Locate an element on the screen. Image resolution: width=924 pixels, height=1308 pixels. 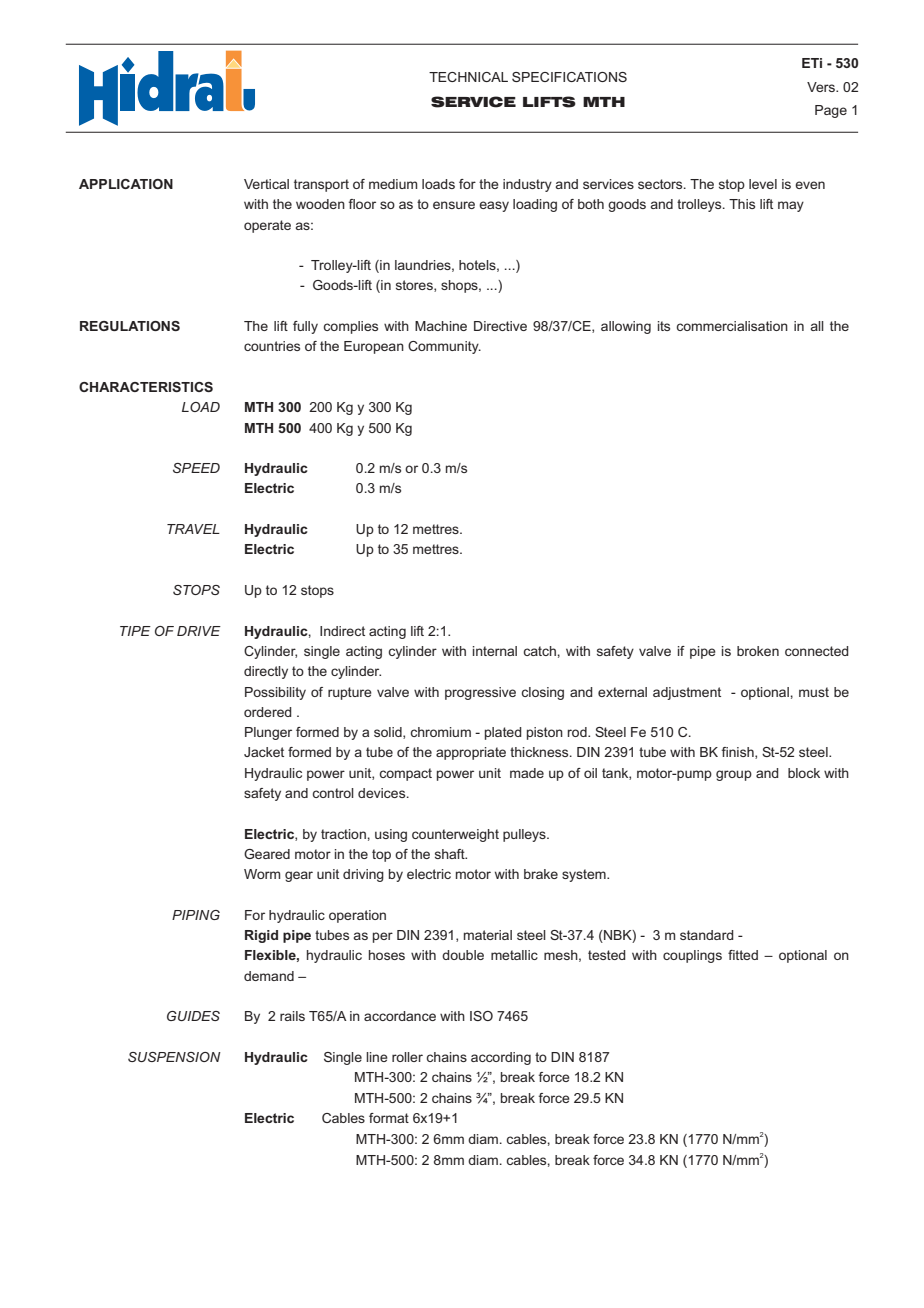
according is located at coordinates (501, 1058).
